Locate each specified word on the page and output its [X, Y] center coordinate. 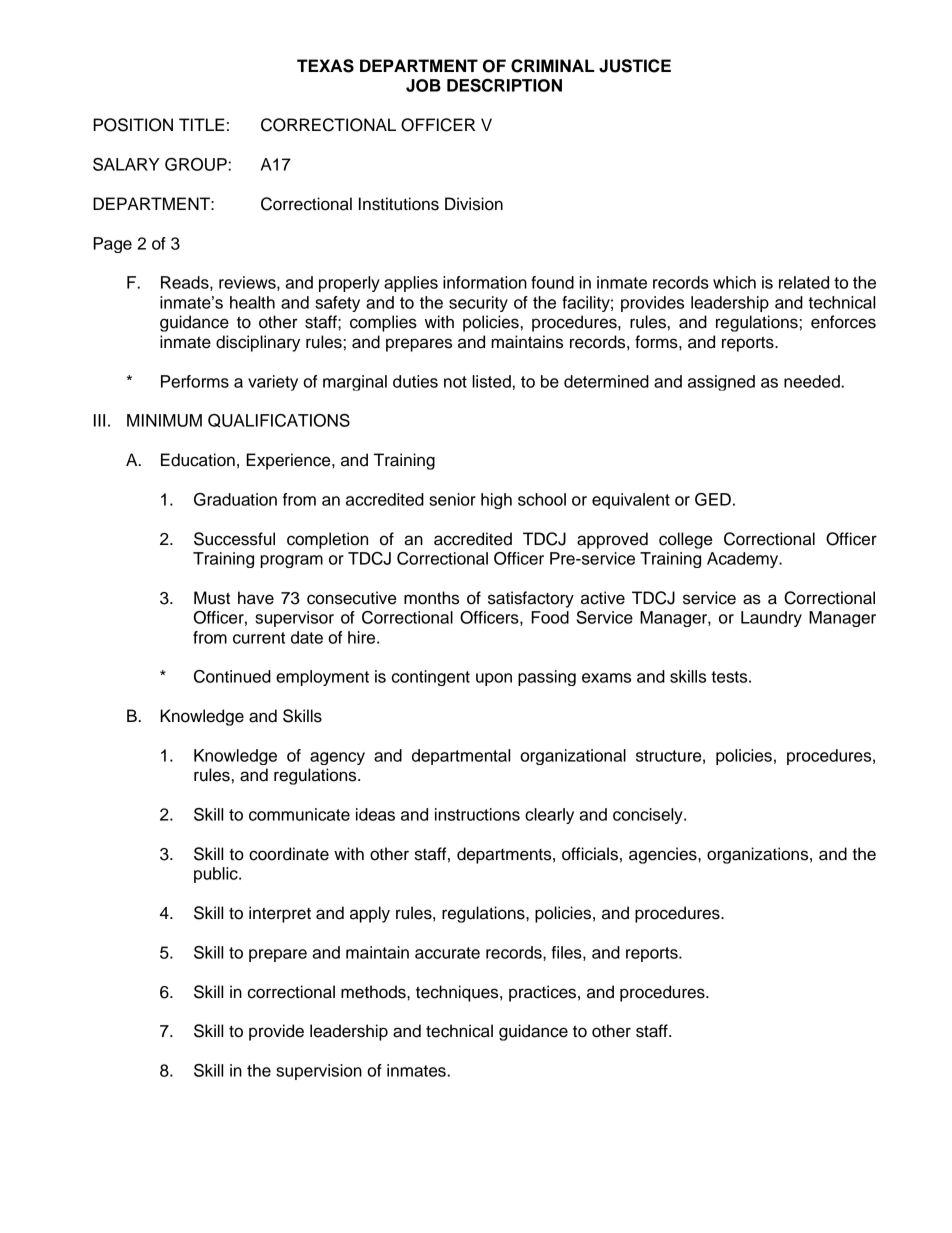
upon [494, 679]
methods [374, 992]
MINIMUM [164, 420]
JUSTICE [635, 66]
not [455, 382]
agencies [664, 855]
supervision [319, 1072]
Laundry [771, 619]
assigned [721, 383]
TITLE [202, 124]
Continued [232, 676]
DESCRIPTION [504, 85]
